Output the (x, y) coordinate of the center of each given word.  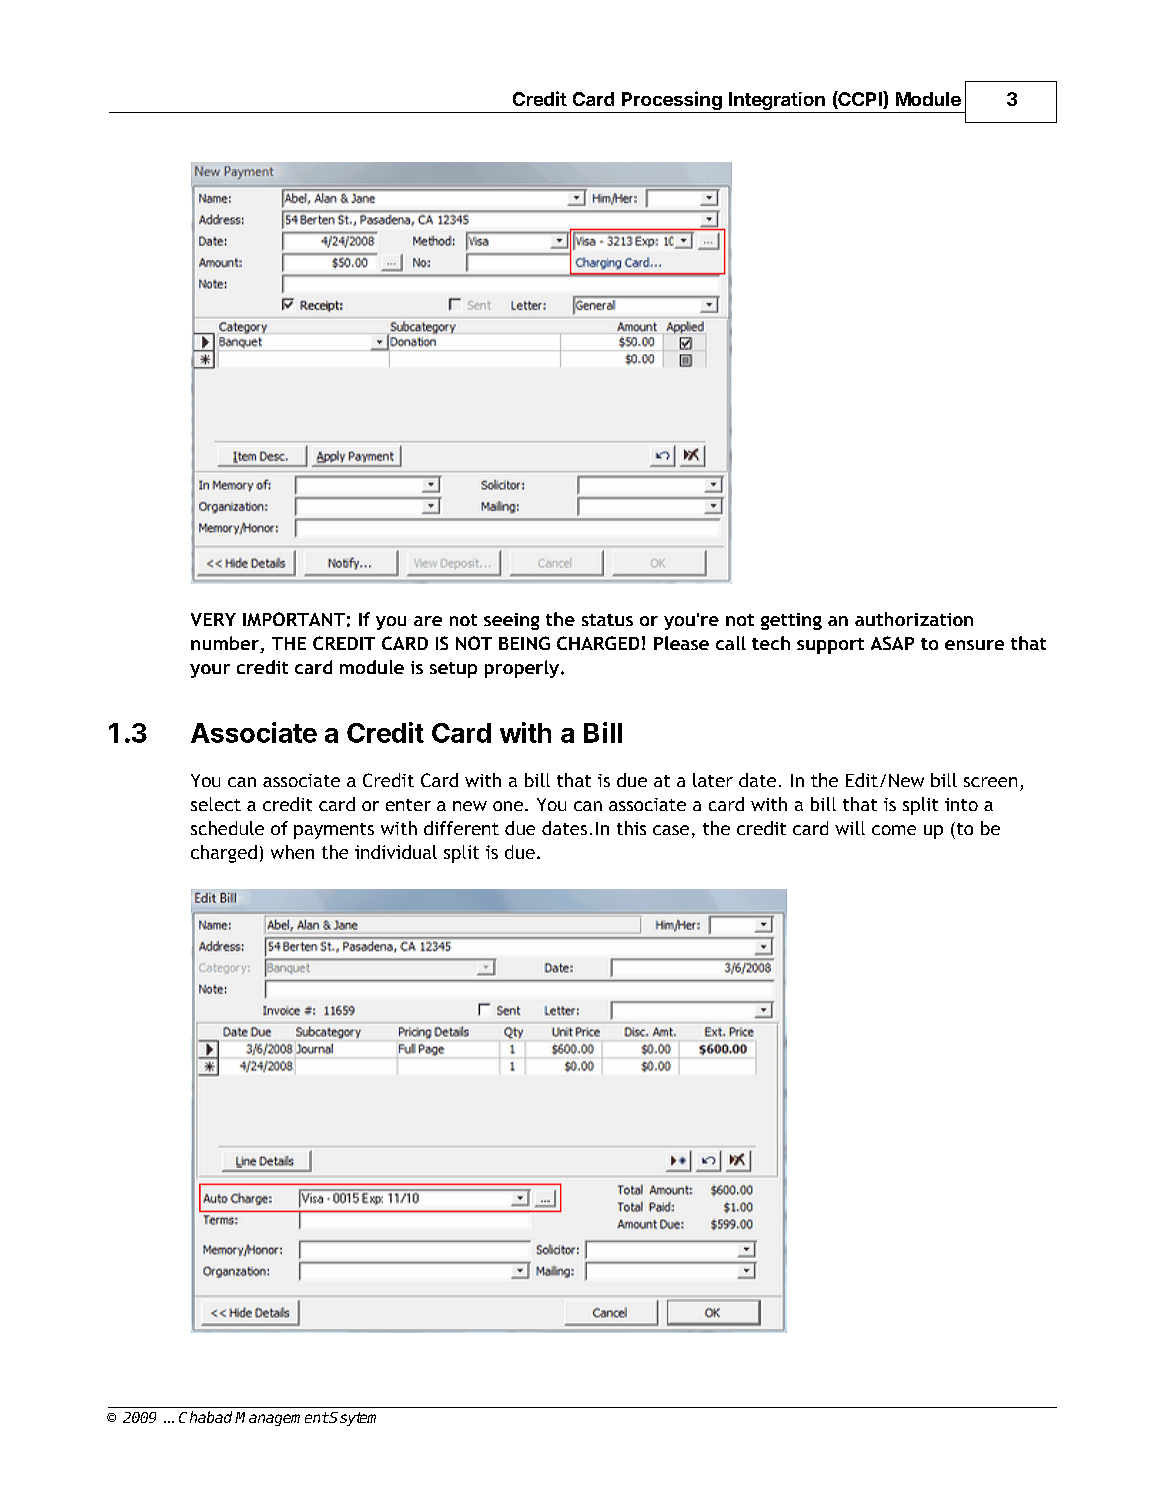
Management (282, 1419)
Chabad (205, 1417)
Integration (777, 102)
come (894, 830)
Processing (671, 102)
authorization (914, 619)
